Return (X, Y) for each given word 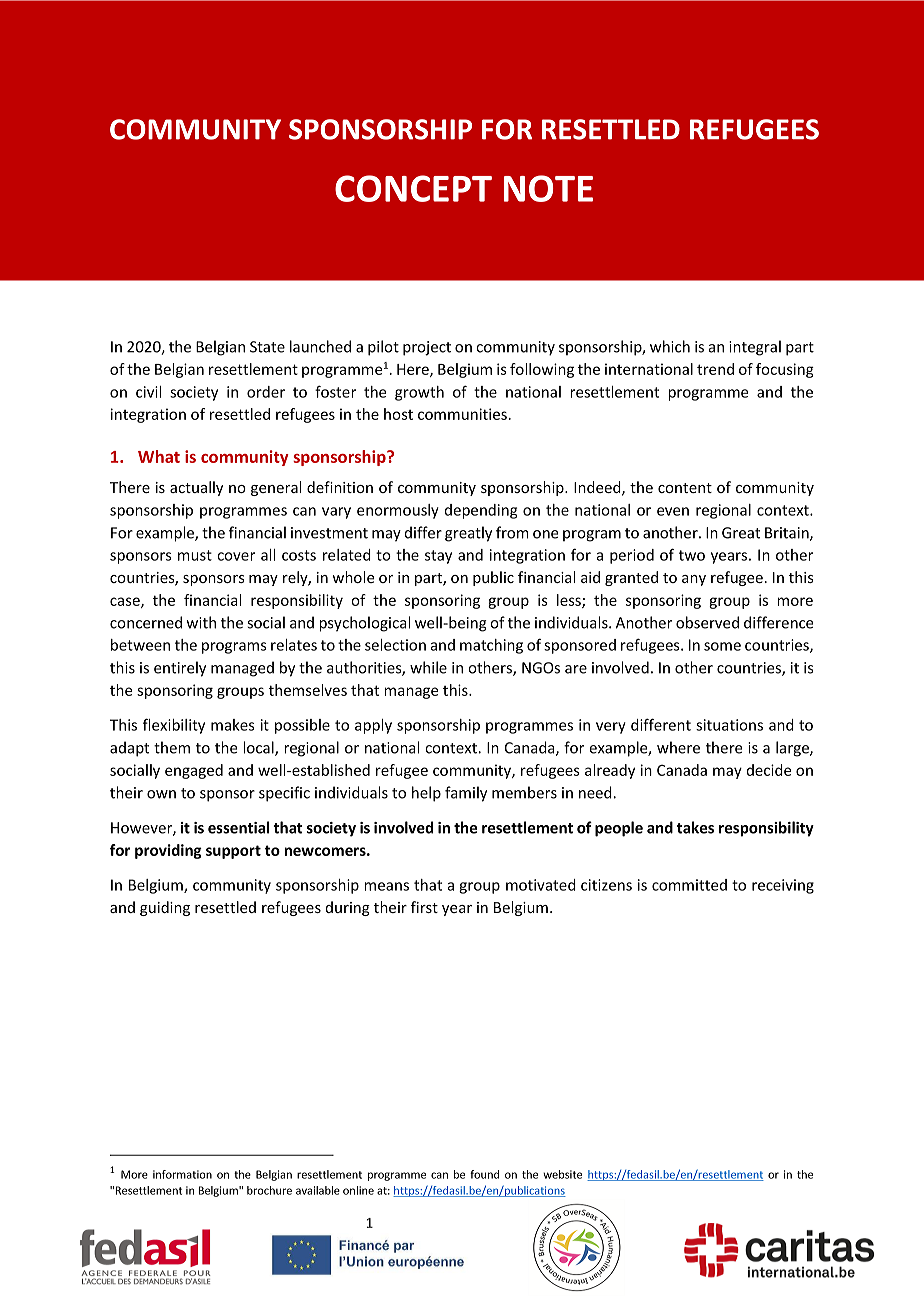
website (562, 1174)
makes (233, 725)
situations (729, 725)
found (484, 1174)
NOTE (548, 188)
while (428, 667)
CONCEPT (413, 188)
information (182, 1174)
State (267, 347)
